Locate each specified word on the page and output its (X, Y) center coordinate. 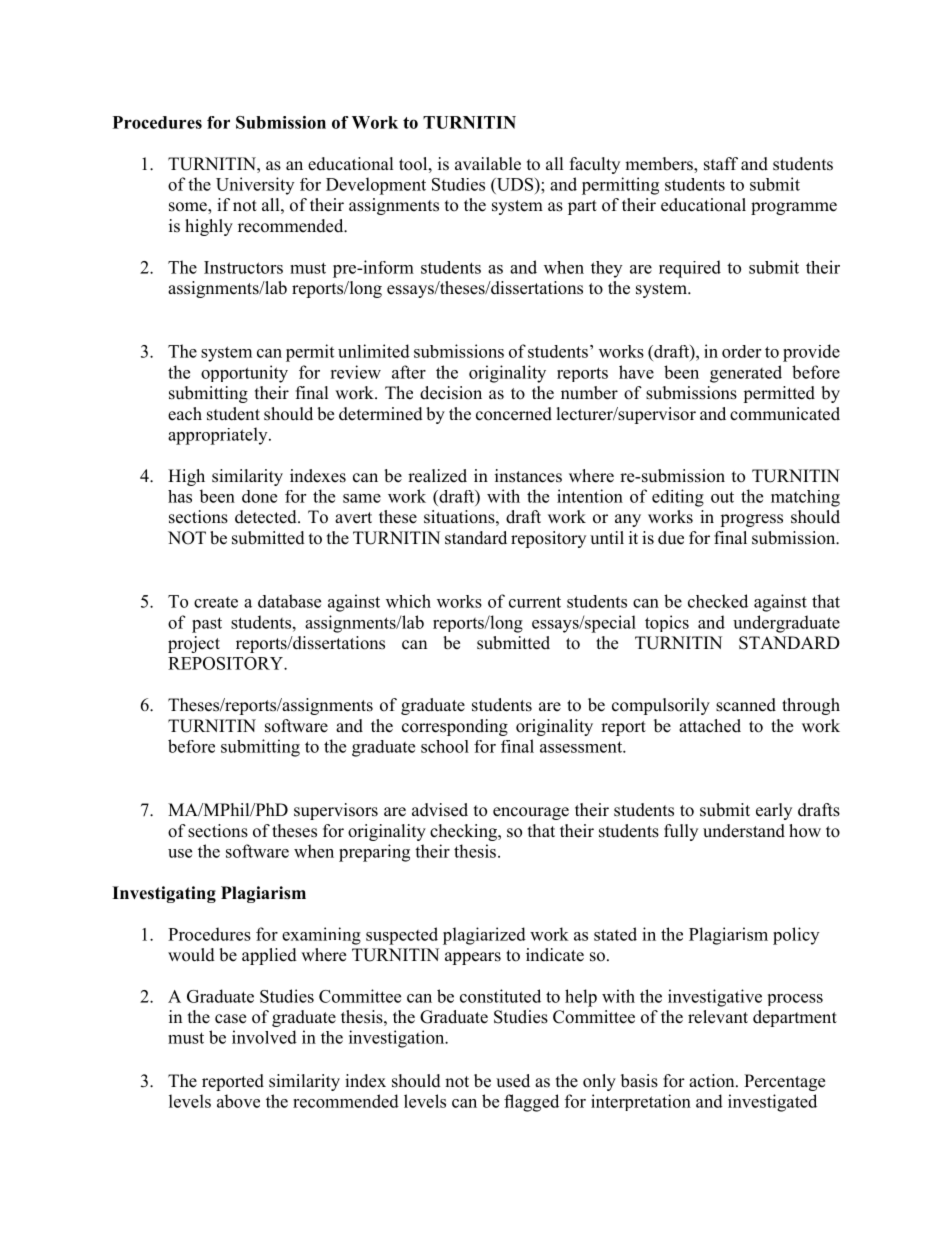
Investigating (164, 894)
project (194, 644)
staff (721, 164)
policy (796, 936)
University (255, 186)
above (238, 1101)
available (488, 164)
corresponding (455, 727)
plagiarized (484, 936)
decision (451, 393)
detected (267, 517)
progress (751, 520)
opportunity (244, 374)
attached (710, 726)
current (535, 602)
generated (746, 374)
